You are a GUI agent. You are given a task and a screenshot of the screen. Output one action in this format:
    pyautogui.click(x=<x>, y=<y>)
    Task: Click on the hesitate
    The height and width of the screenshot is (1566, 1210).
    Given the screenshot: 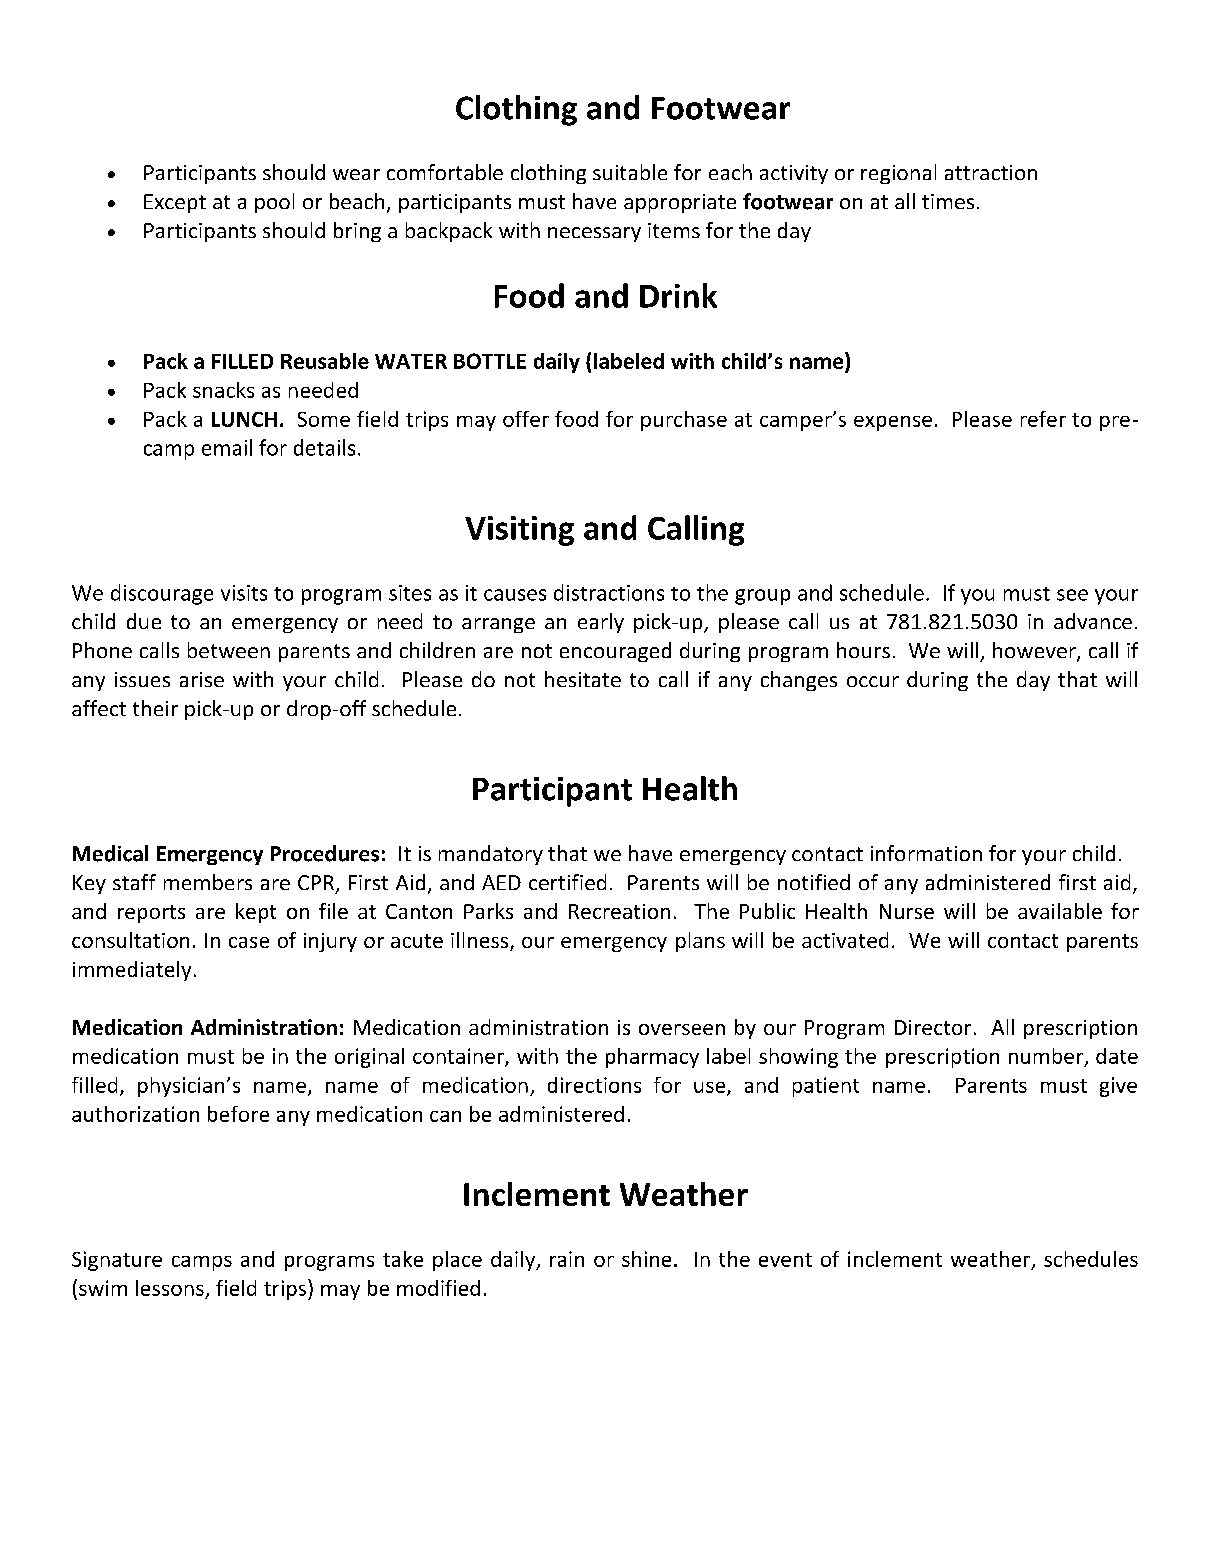 What is the action you would take?
    pyautogui.click(x=583, y=679)
